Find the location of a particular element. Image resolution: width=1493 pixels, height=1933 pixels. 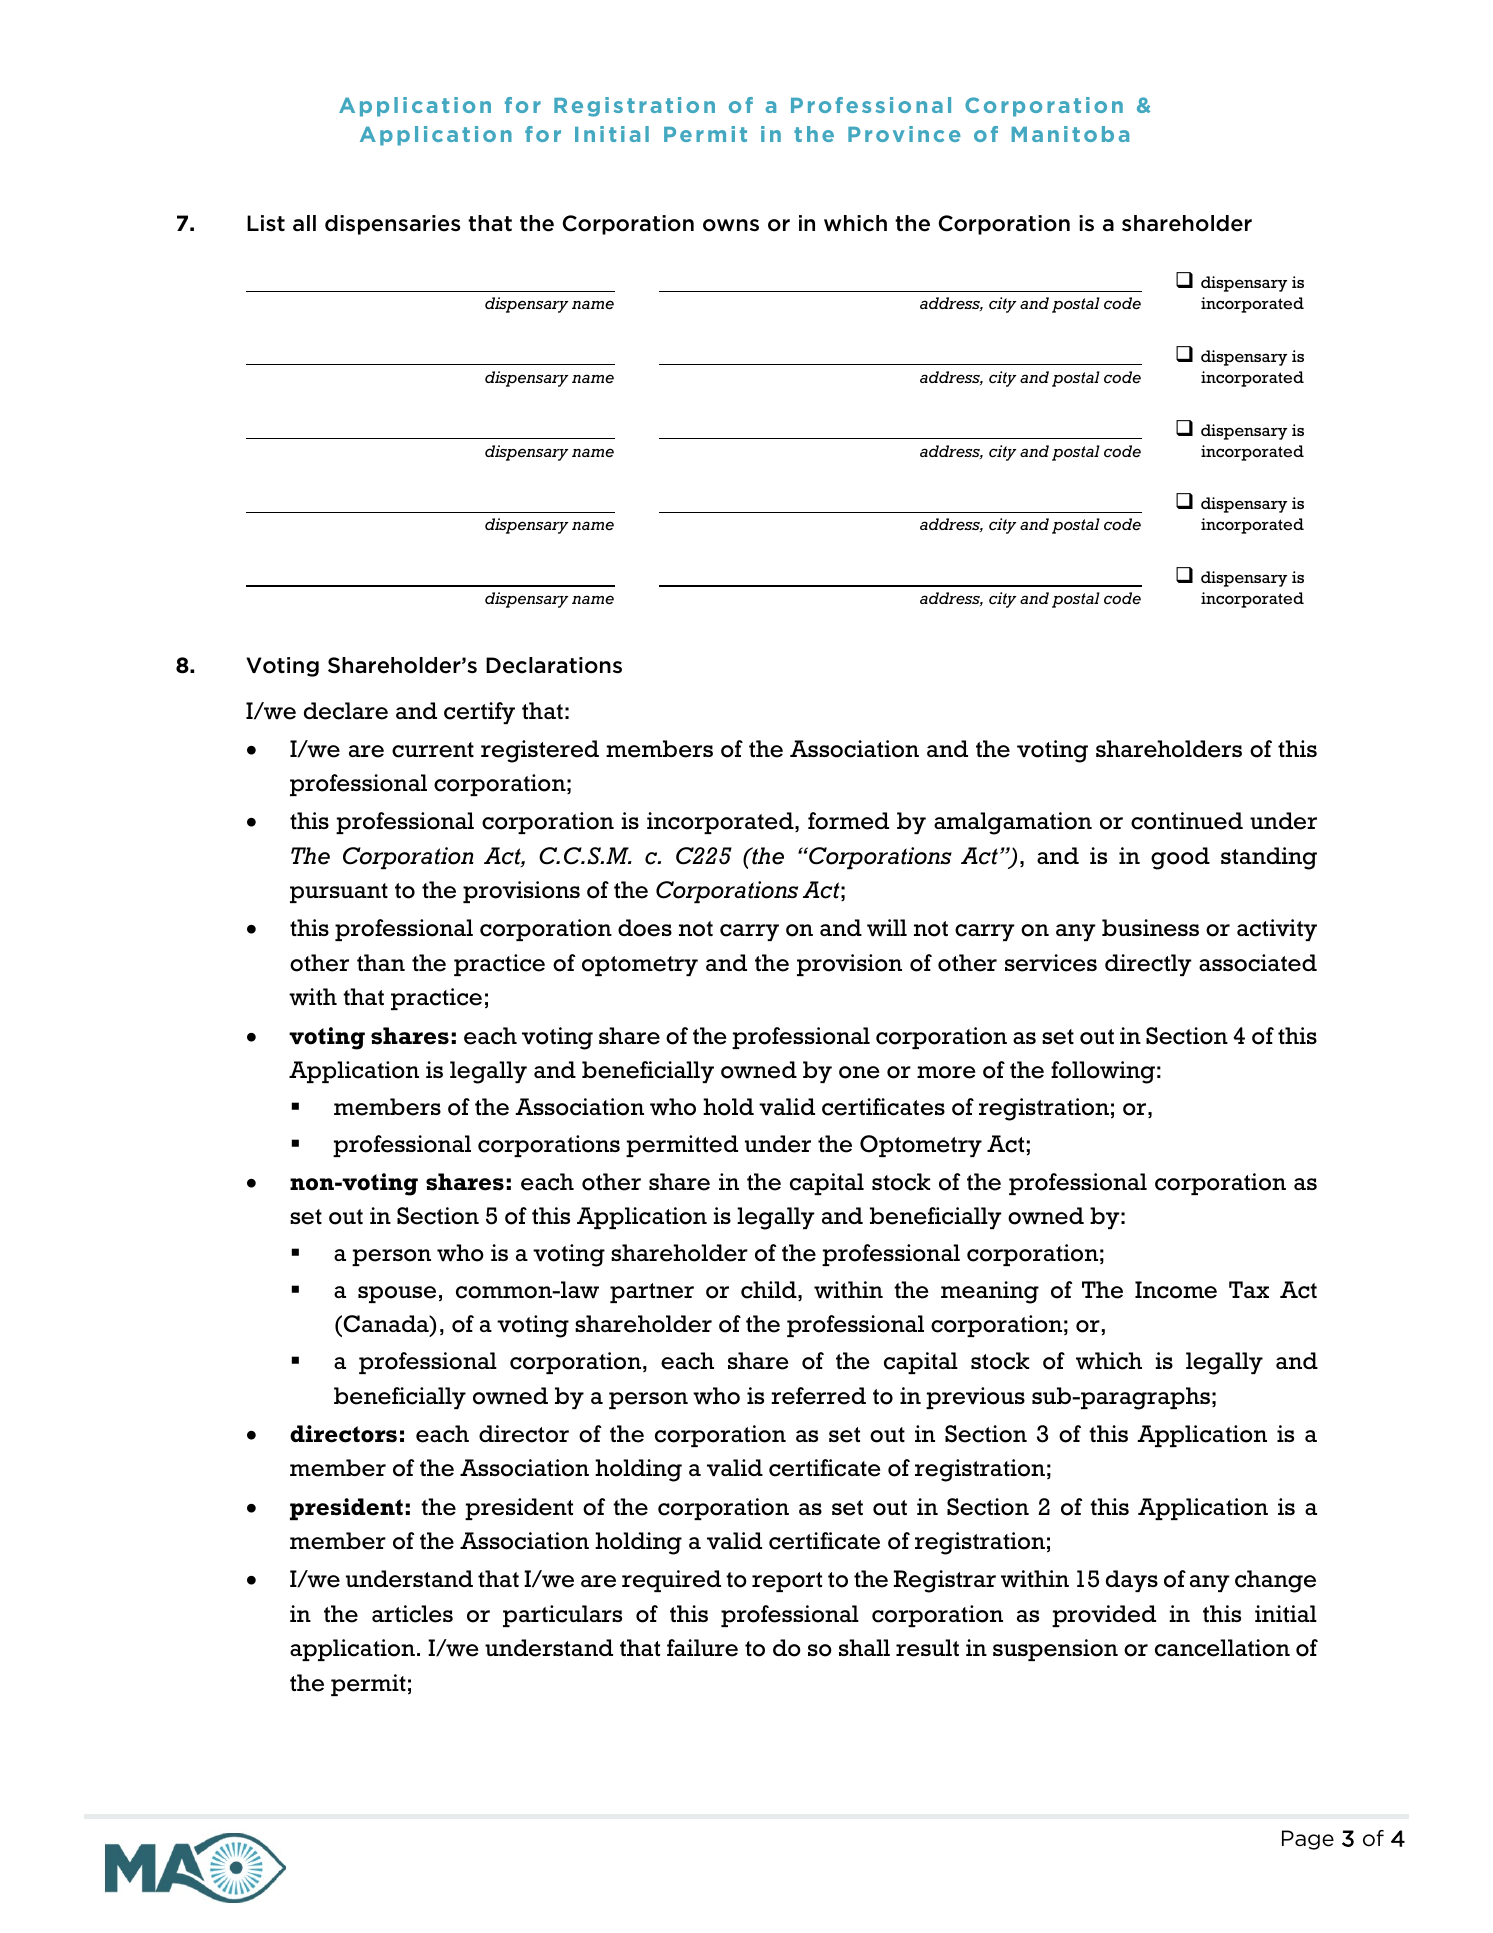

dispensaries is located at coordinates (392, 225).
